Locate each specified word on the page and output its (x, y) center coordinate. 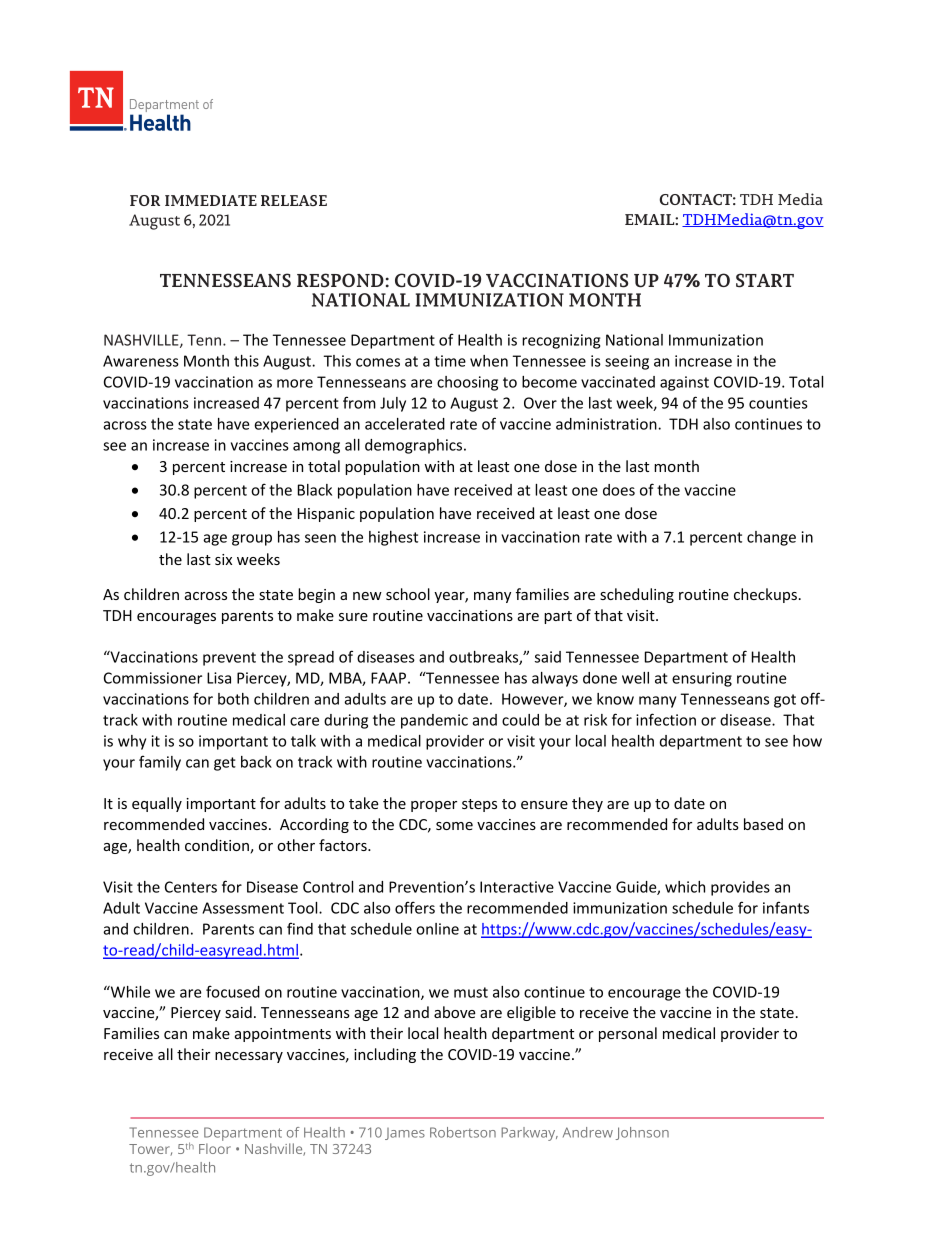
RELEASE (294, 200)
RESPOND (340, 280)
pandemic (434, 721)
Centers (191, 887)
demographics (415, 446)
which (685, 887)
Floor (215, 1148)
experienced (296, 425)
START (765, 280)
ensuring (702, 679)
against (684, 383)
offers (415, 907)
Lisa (219, 678)
